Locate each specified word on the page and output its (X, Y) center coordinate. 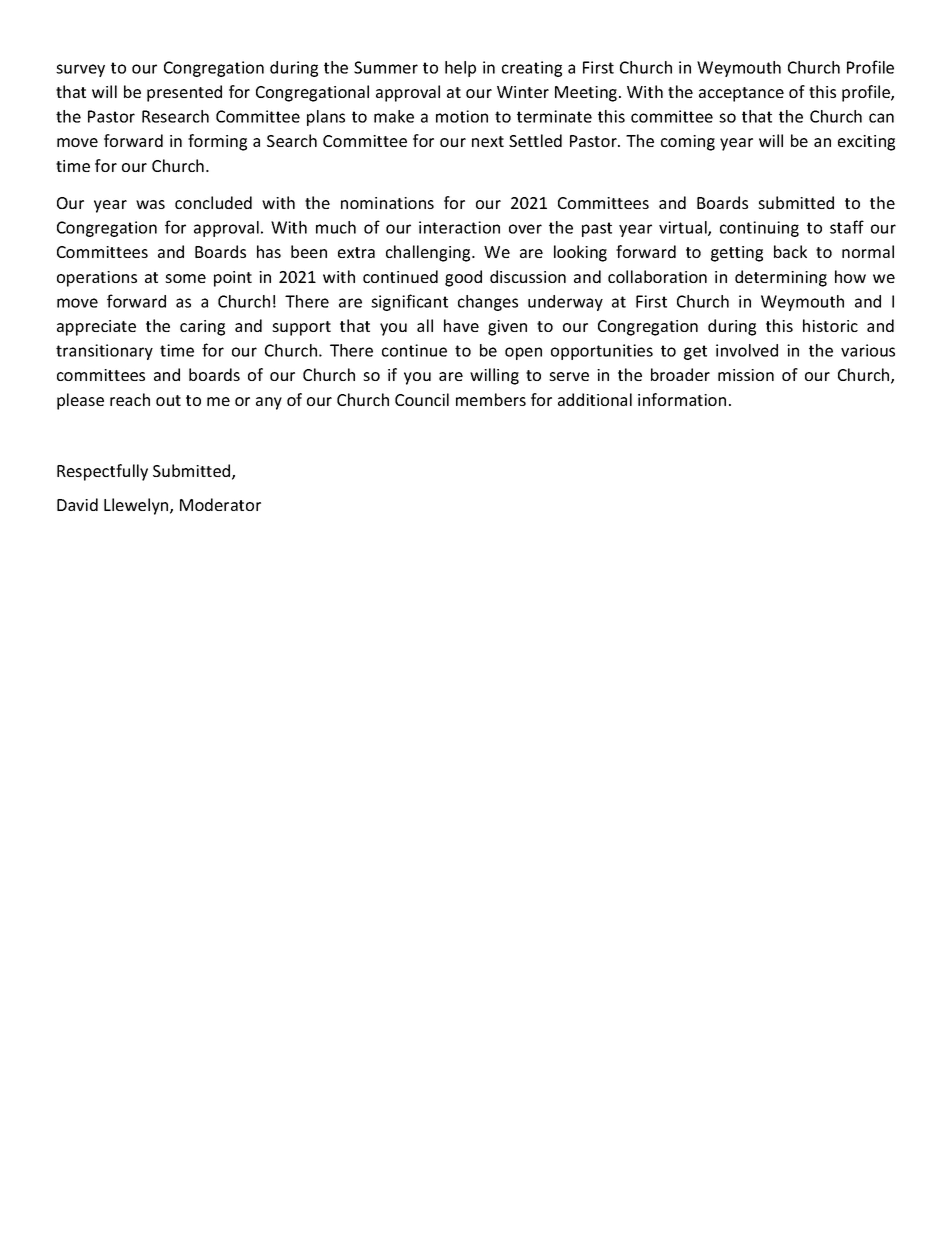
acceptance (741, 94)
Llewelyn (137, 506)
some (185, 278)
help (460, 69)
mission (746, 375)
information (682, 399)
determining (781, 278)
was (150, 204)
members (491, 399)
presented (184, 93)
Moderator (220, 504)
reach (130, 399)
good (463, 278)
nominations (387, 203)
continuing (759, 229)
